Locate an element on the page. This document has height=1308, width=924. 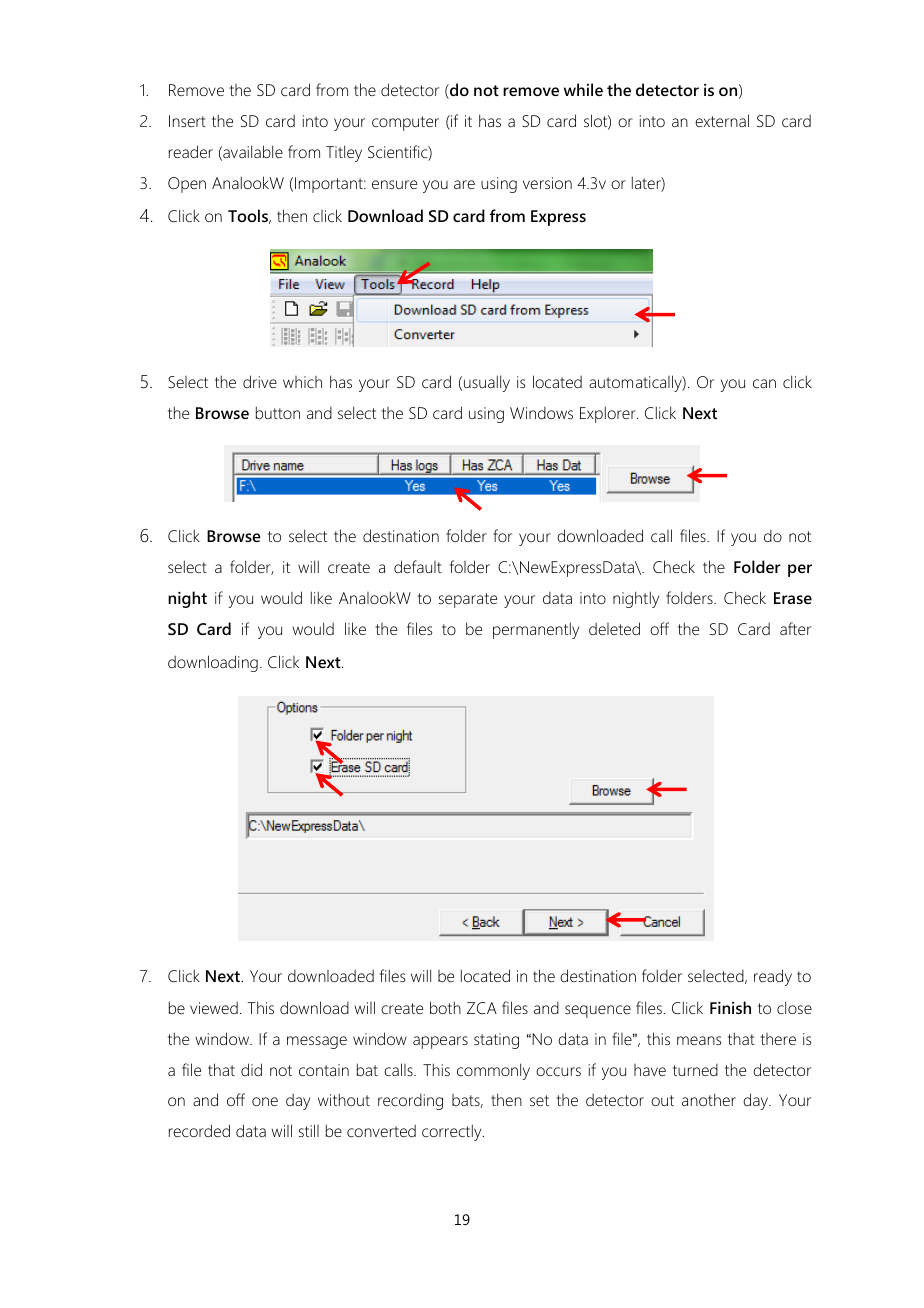
commonly is located at coordinates (493, 1071).
